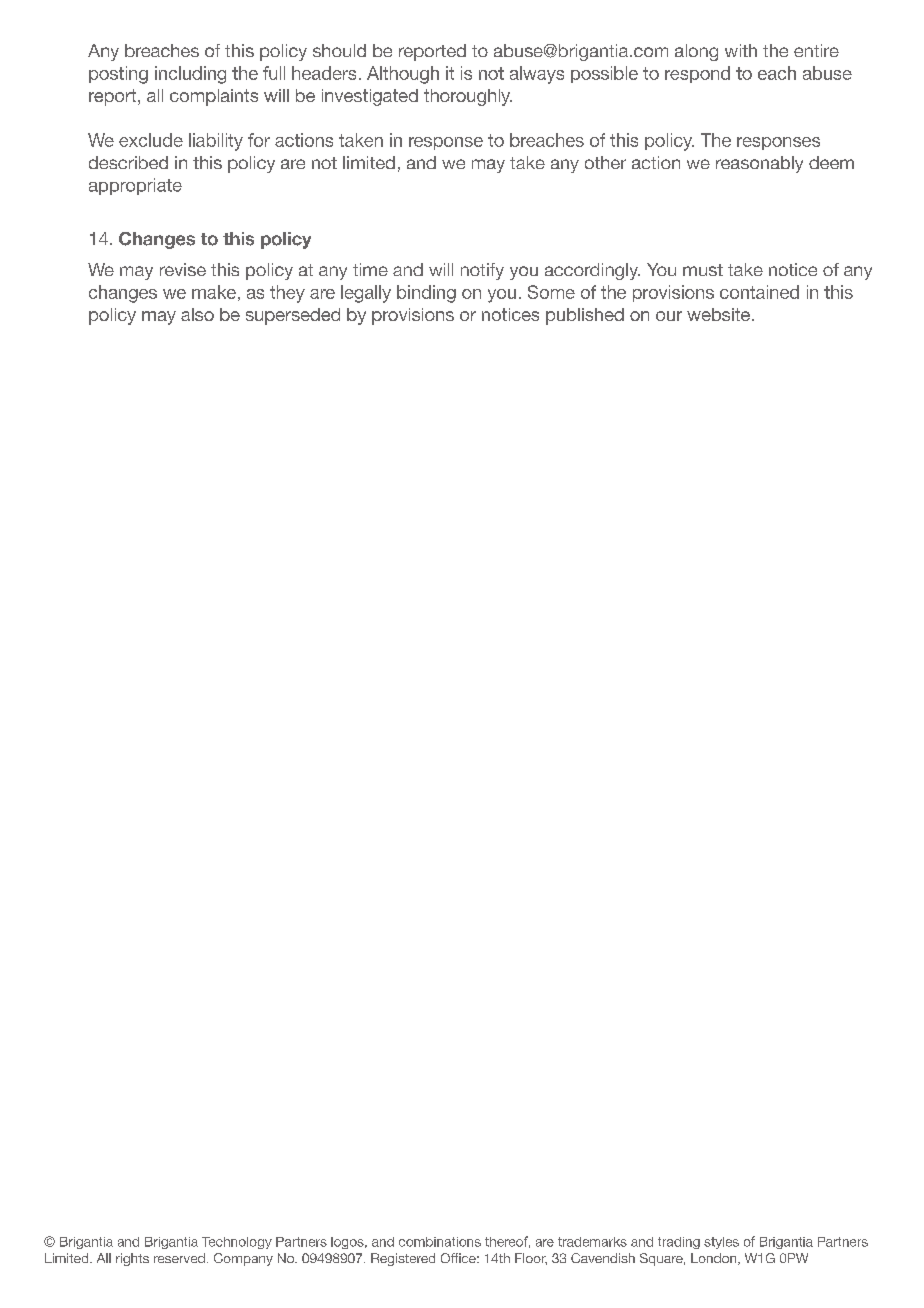 Image resolution: width=924 pixels, height=1308 pixels. Describe the element at coordinates (718, 314) in the screenshot. I see `website` at that location.
